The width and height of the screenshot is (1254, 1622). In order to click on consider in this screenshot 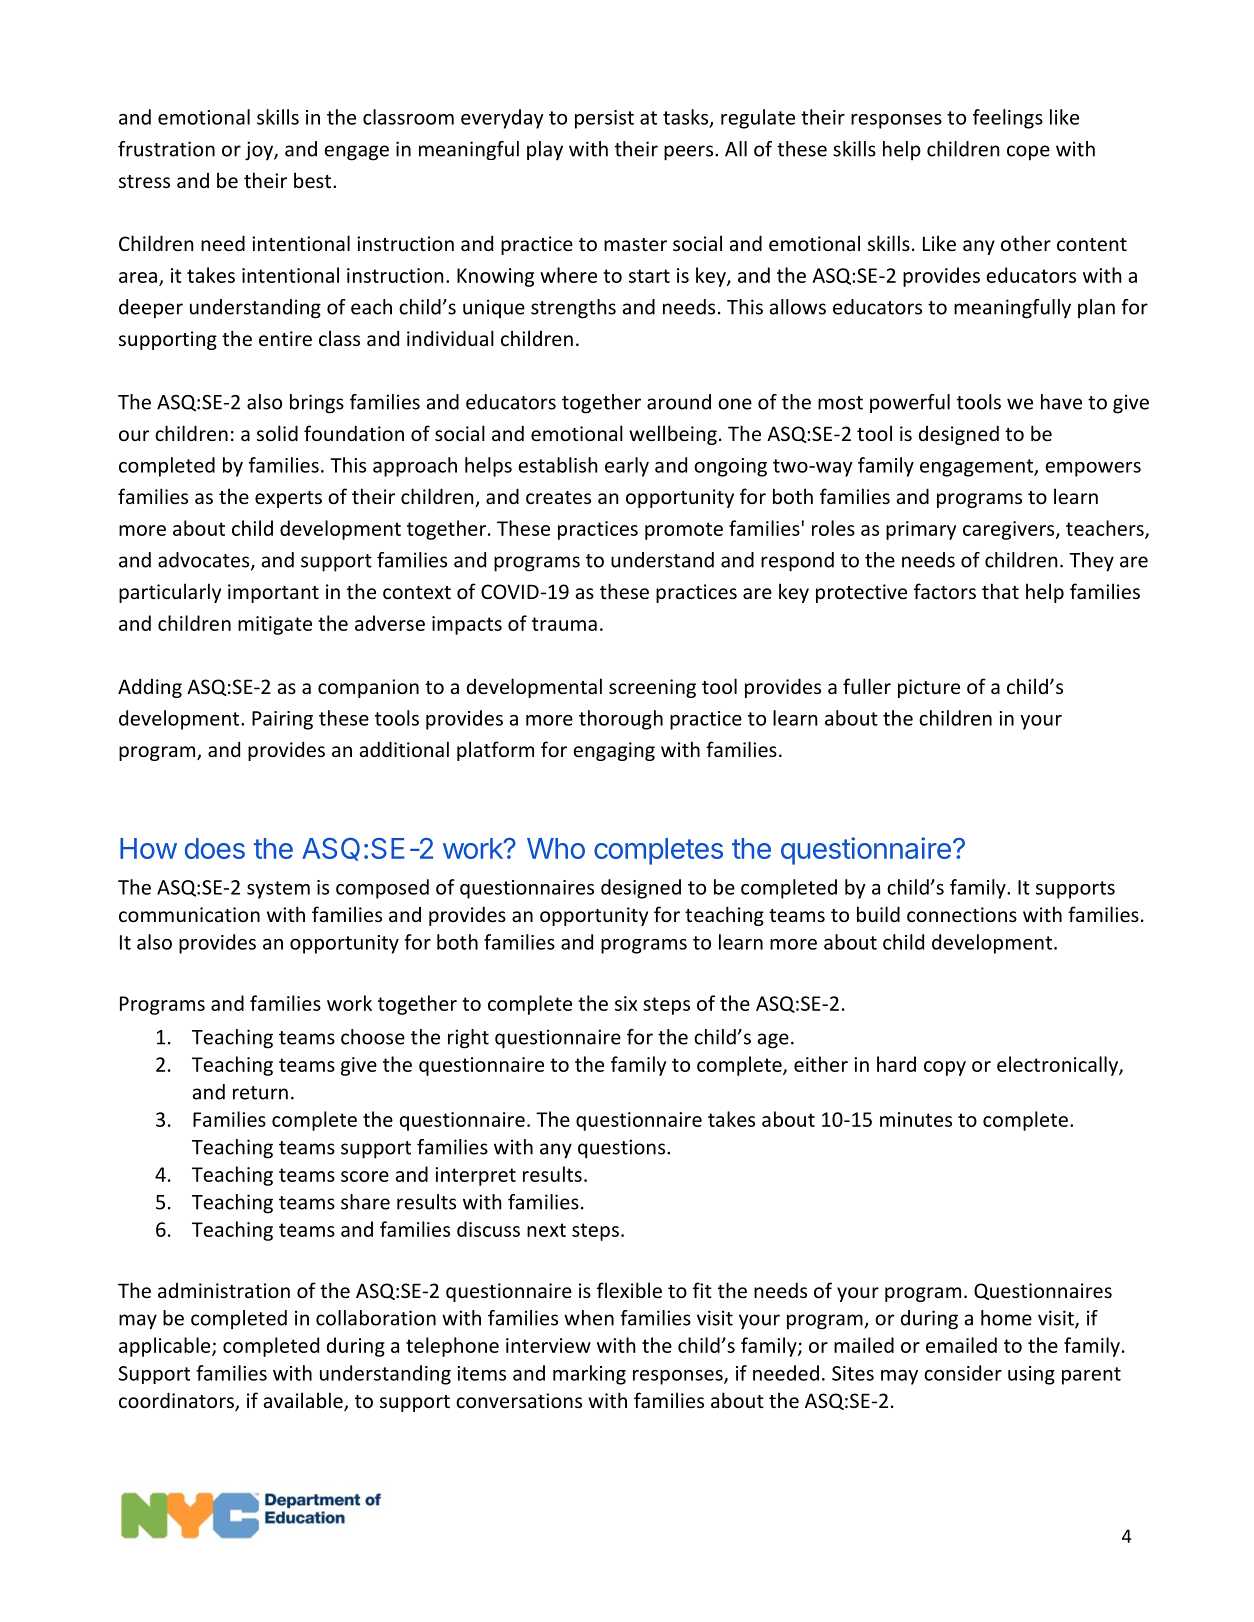, I will do `click(963, 1373)`.
